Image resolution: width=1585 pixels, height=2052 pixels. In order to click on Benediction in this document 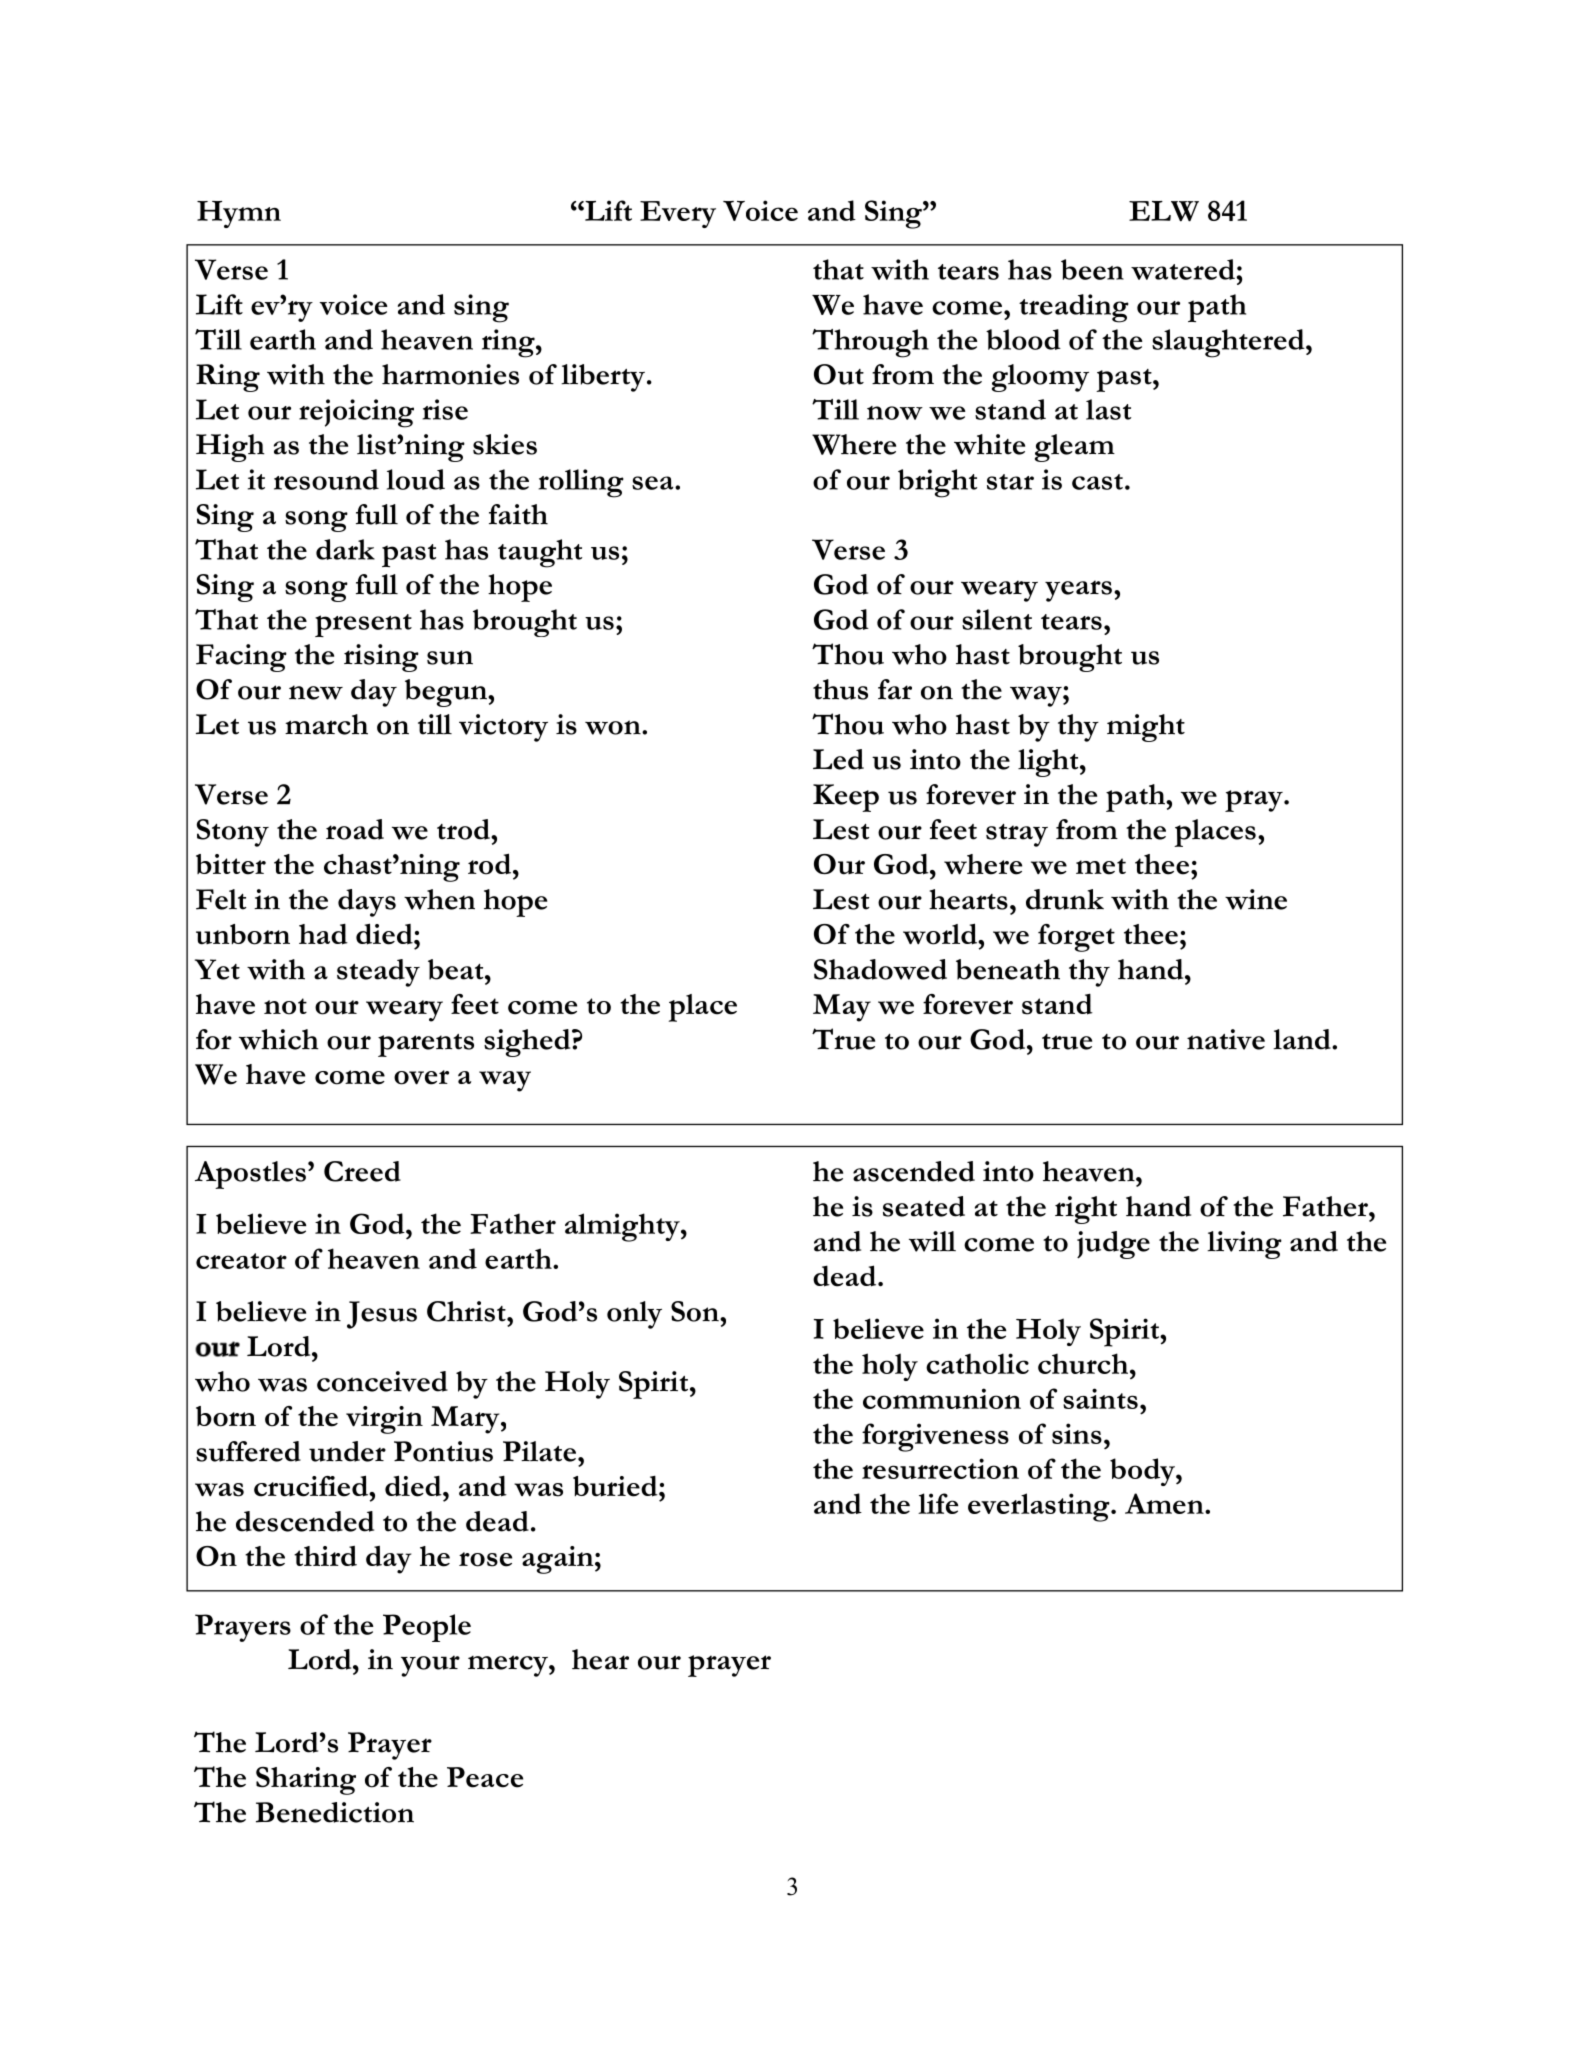, I will do `click(335, 1812)`.
